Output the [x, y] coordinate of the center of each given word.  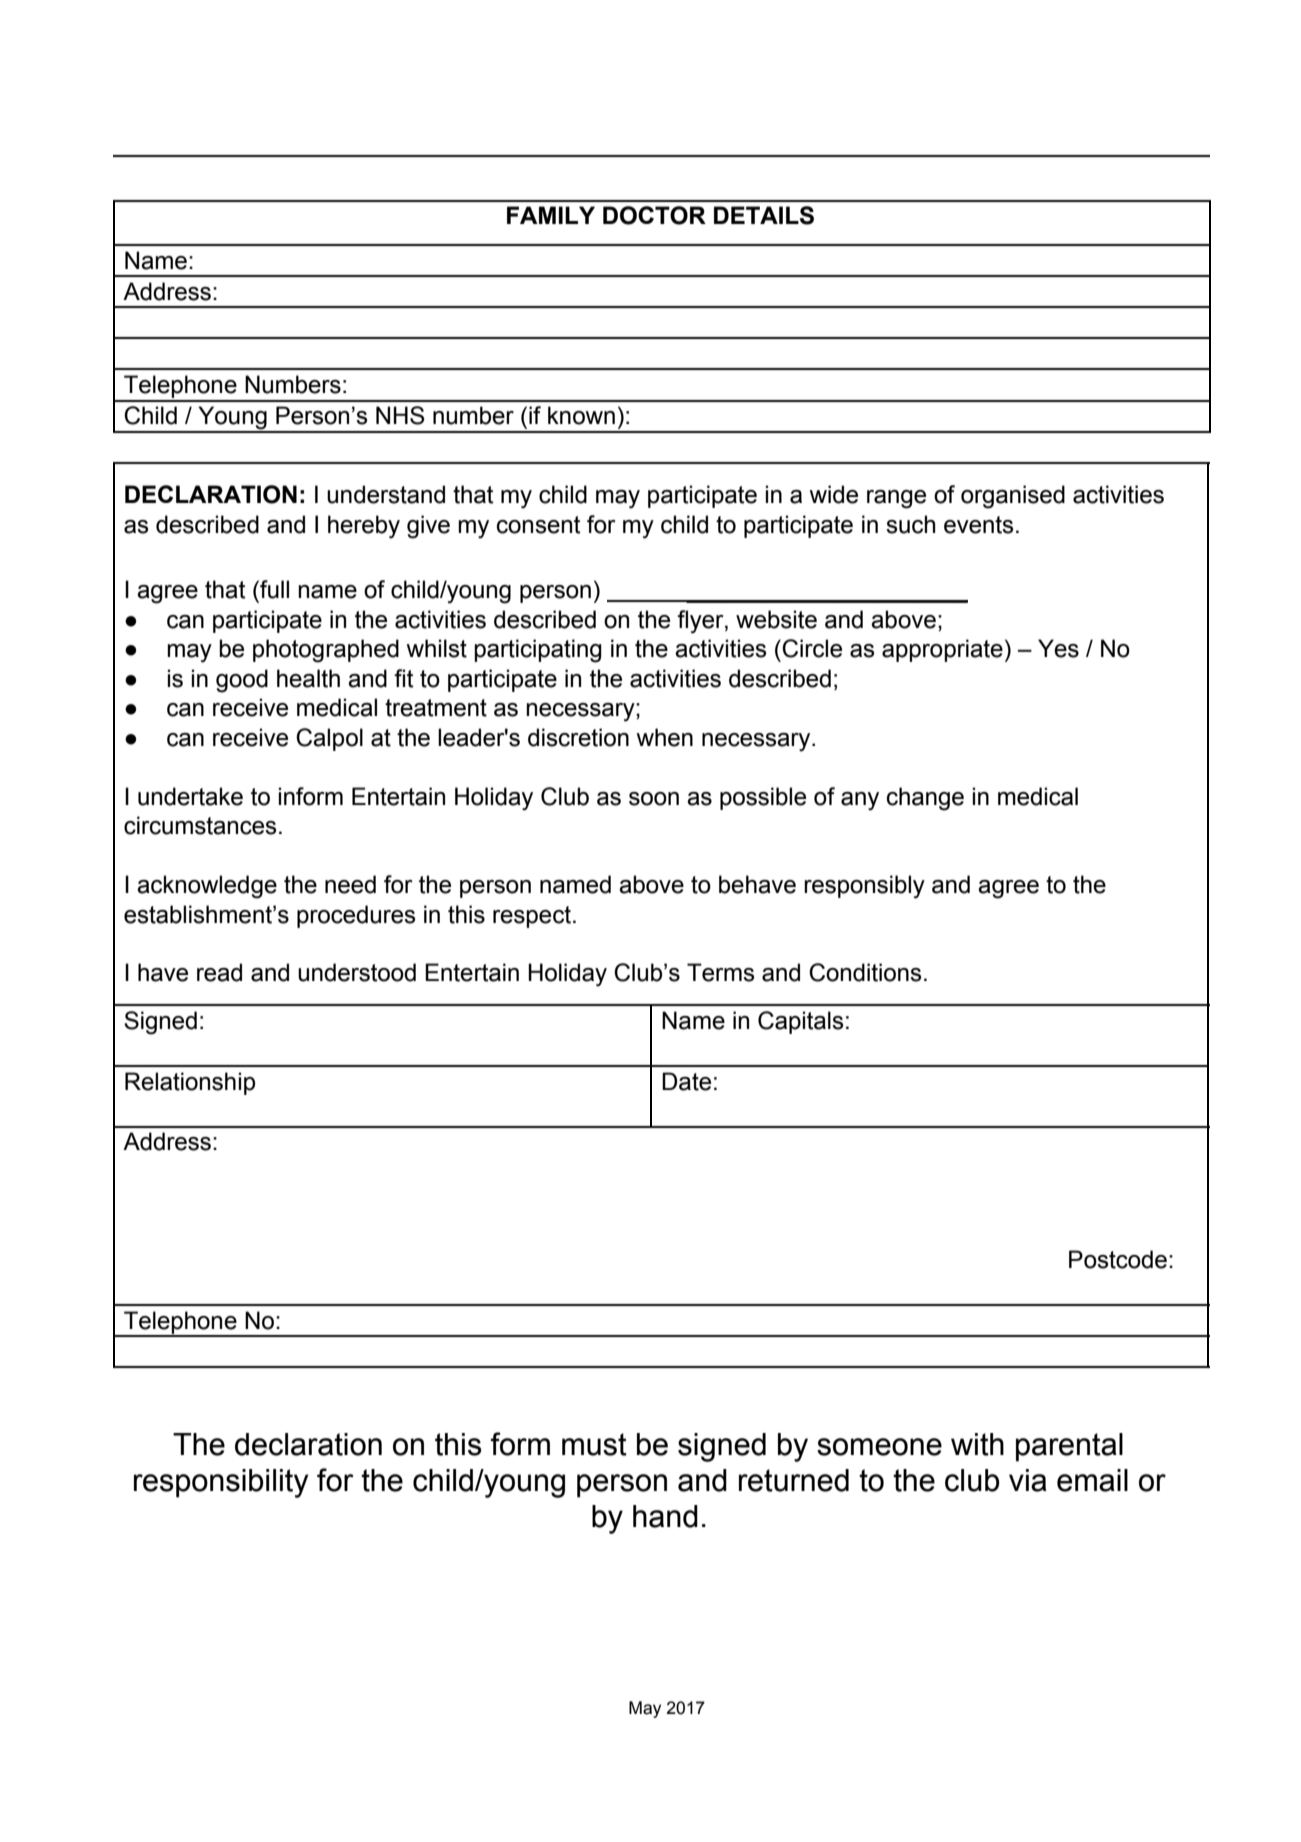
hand [665, 1516]
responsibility [221, 1483]
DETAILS [764, 215]
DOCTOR [654, 215]
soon [654, 799]
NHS [400, 415]
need [350, 884]
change [925, 799]
